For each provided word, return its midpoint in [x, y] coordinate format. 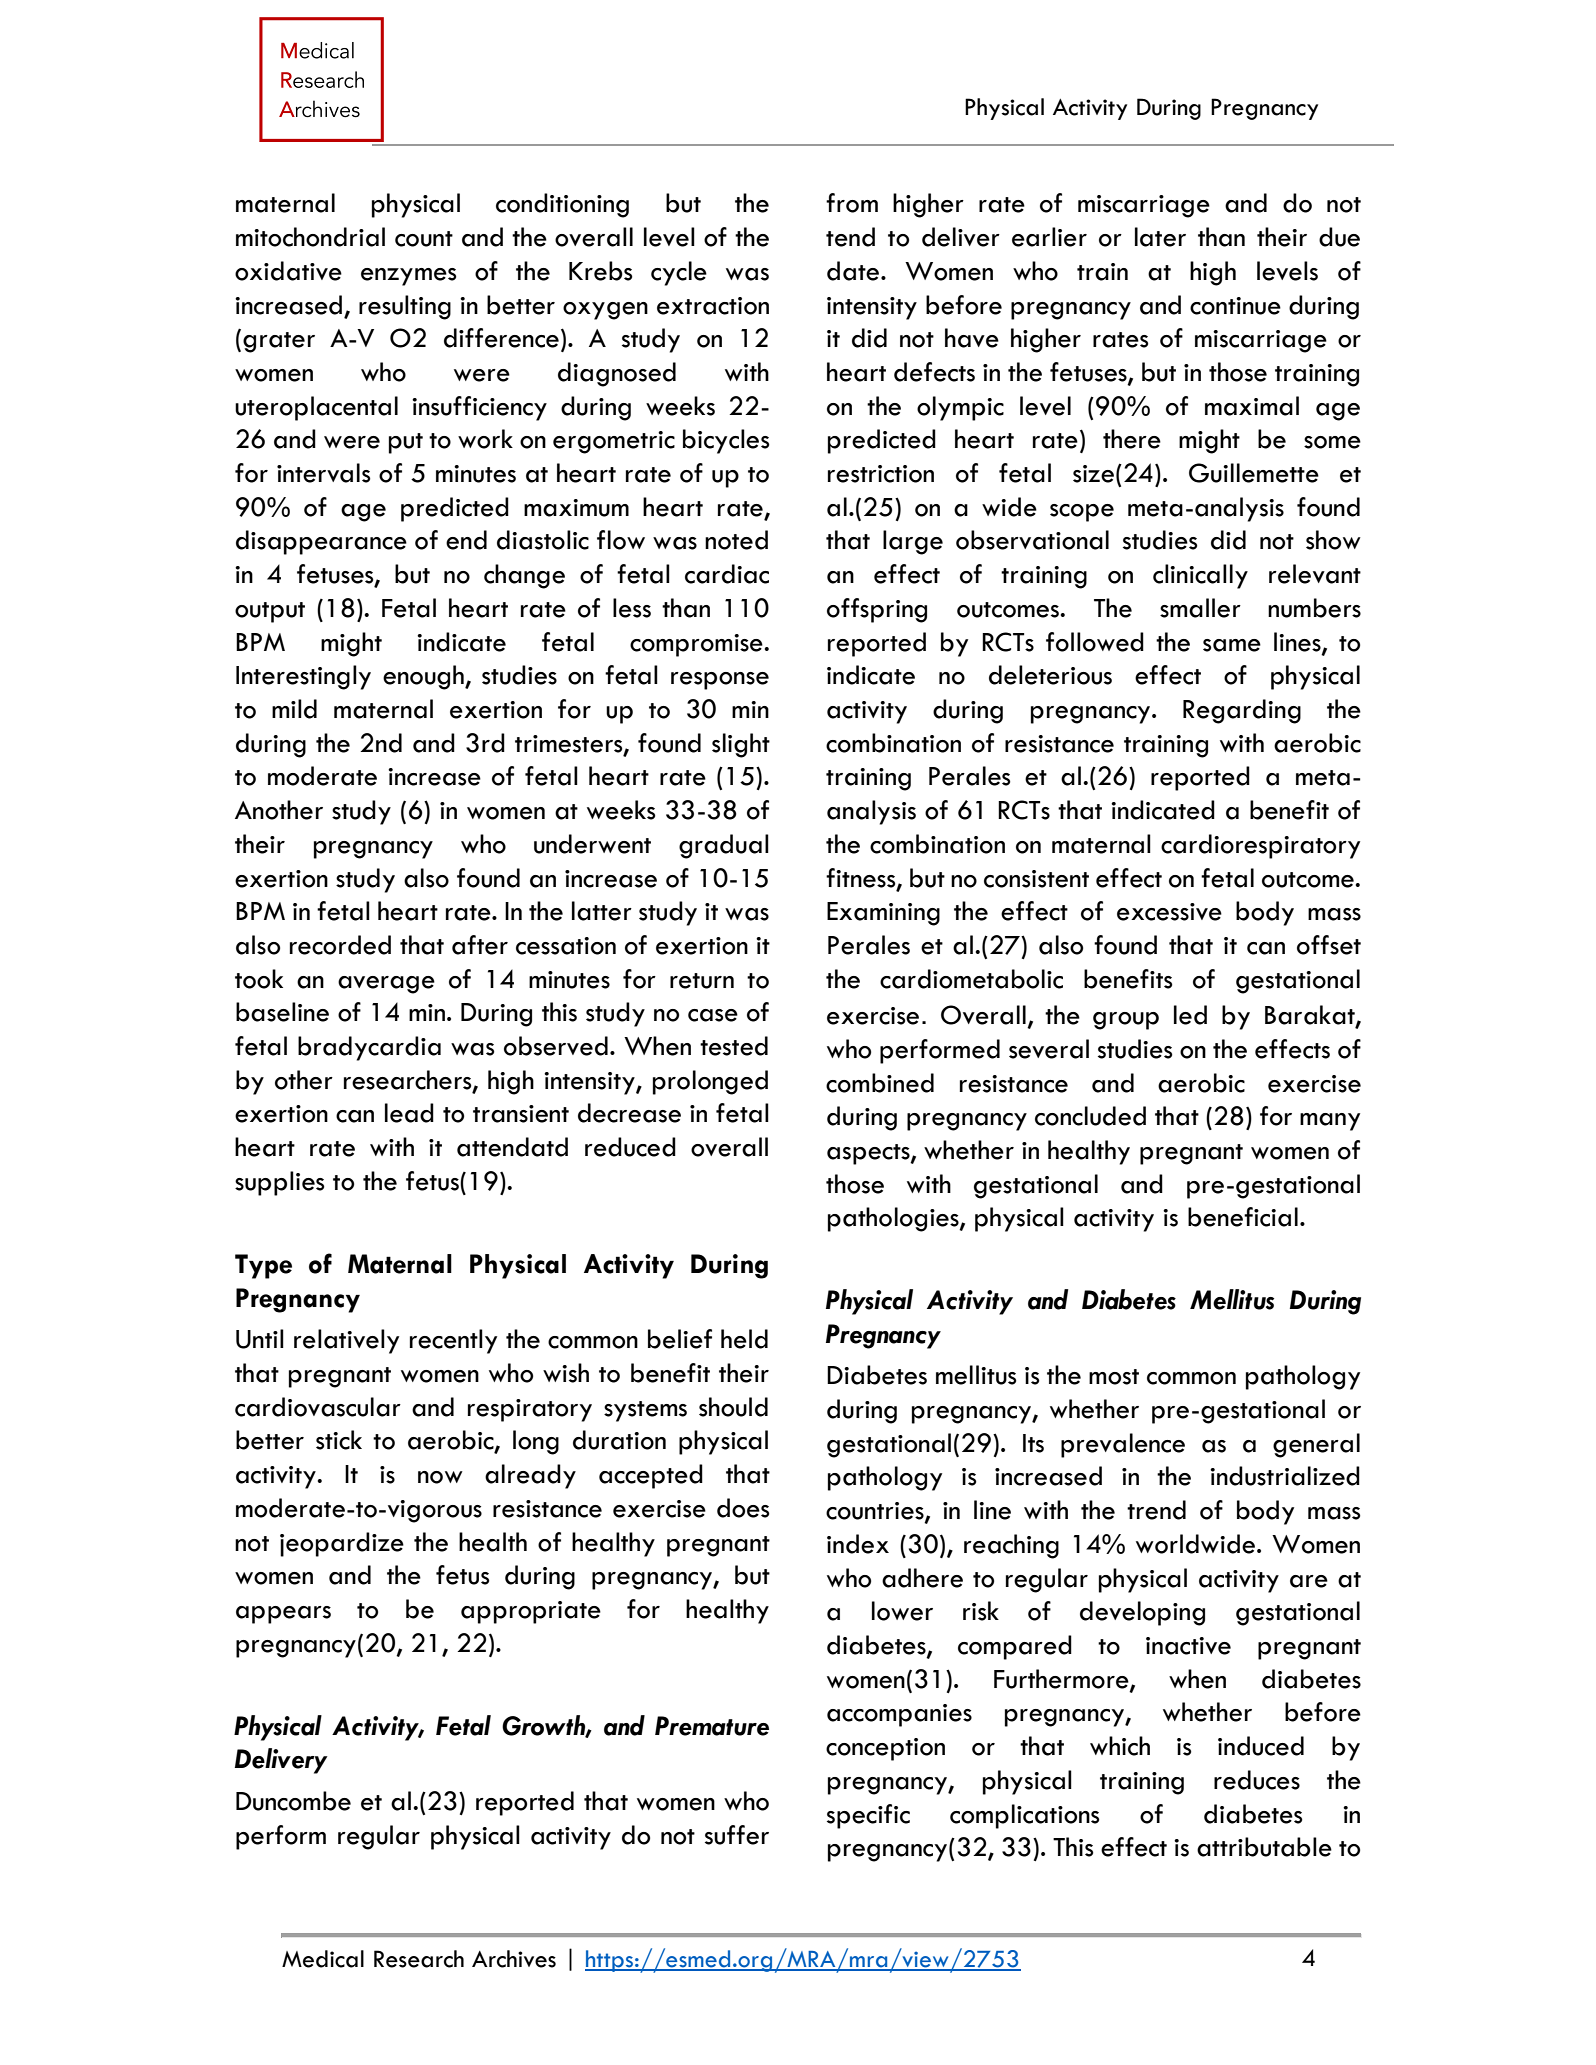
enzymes [409, 277]
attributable [1264, 1847]
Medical [323, 1959]
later [1160, 237]
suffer [737, 1835]
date [854, 271]
